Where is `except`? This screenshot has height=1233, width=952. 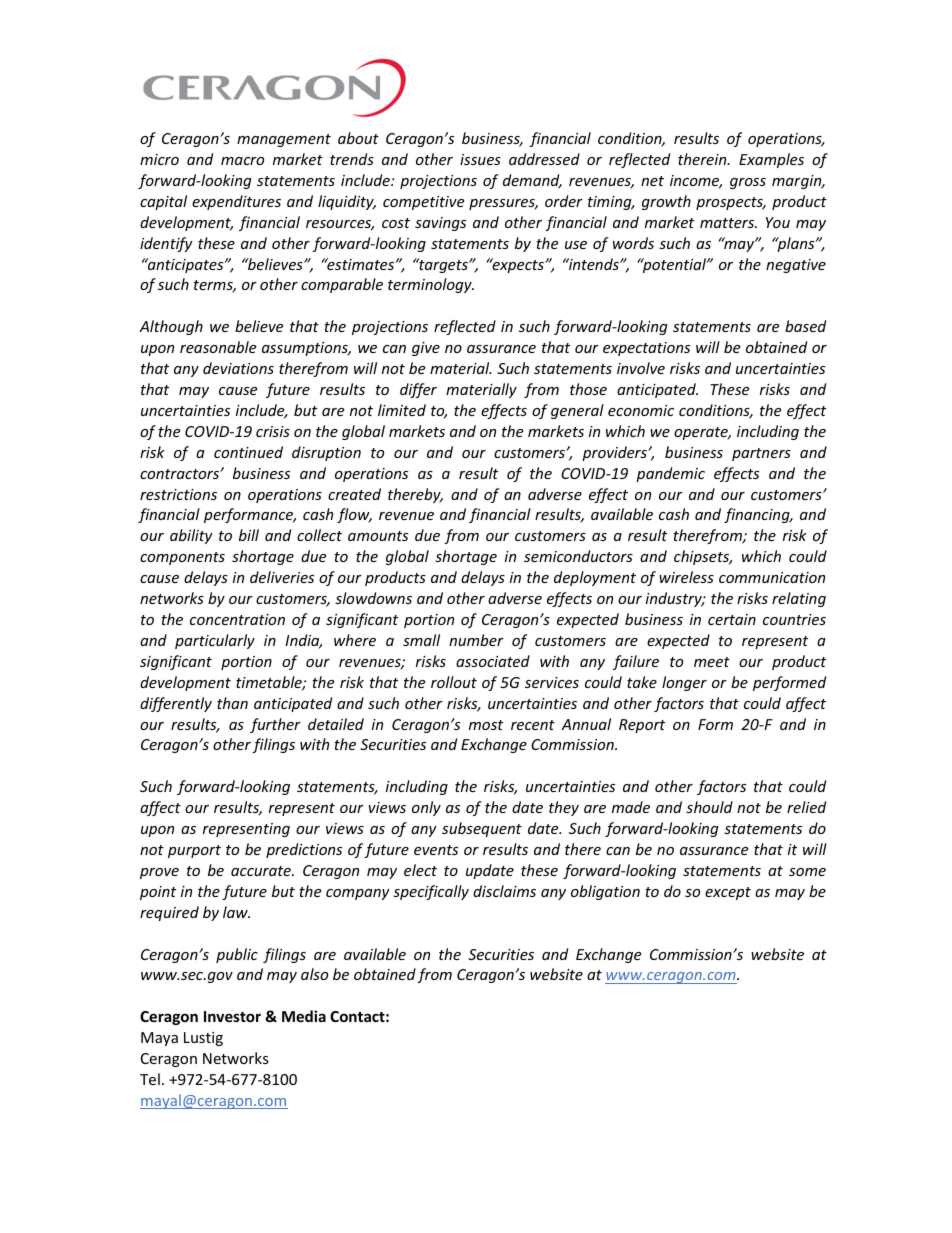 except is located at coordinates (728, 893).
